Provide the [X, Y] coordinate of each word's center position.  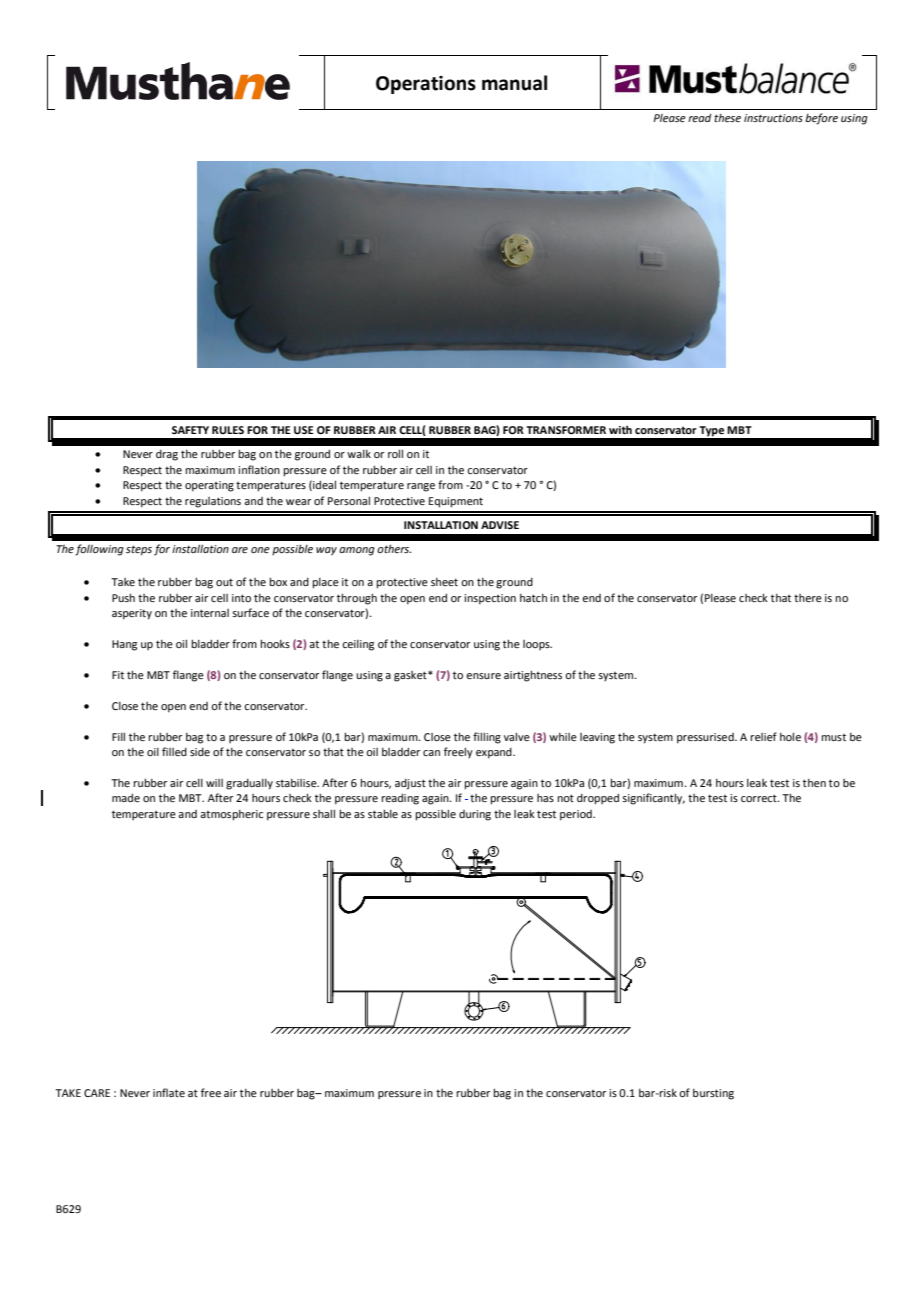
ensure [483, 676]
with [620, 429]
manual [514, 83]
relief [763, 736]
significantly [653, 799]
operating [209, 486]
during [475, 815]
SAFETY [190, 430]
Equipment [456, 502]
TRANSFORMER [566, 430]
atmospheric [231, 815]
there [808, 598]
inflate [169, 1092]
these [727, 118]
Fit [118, 675]
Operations [426, 85]
